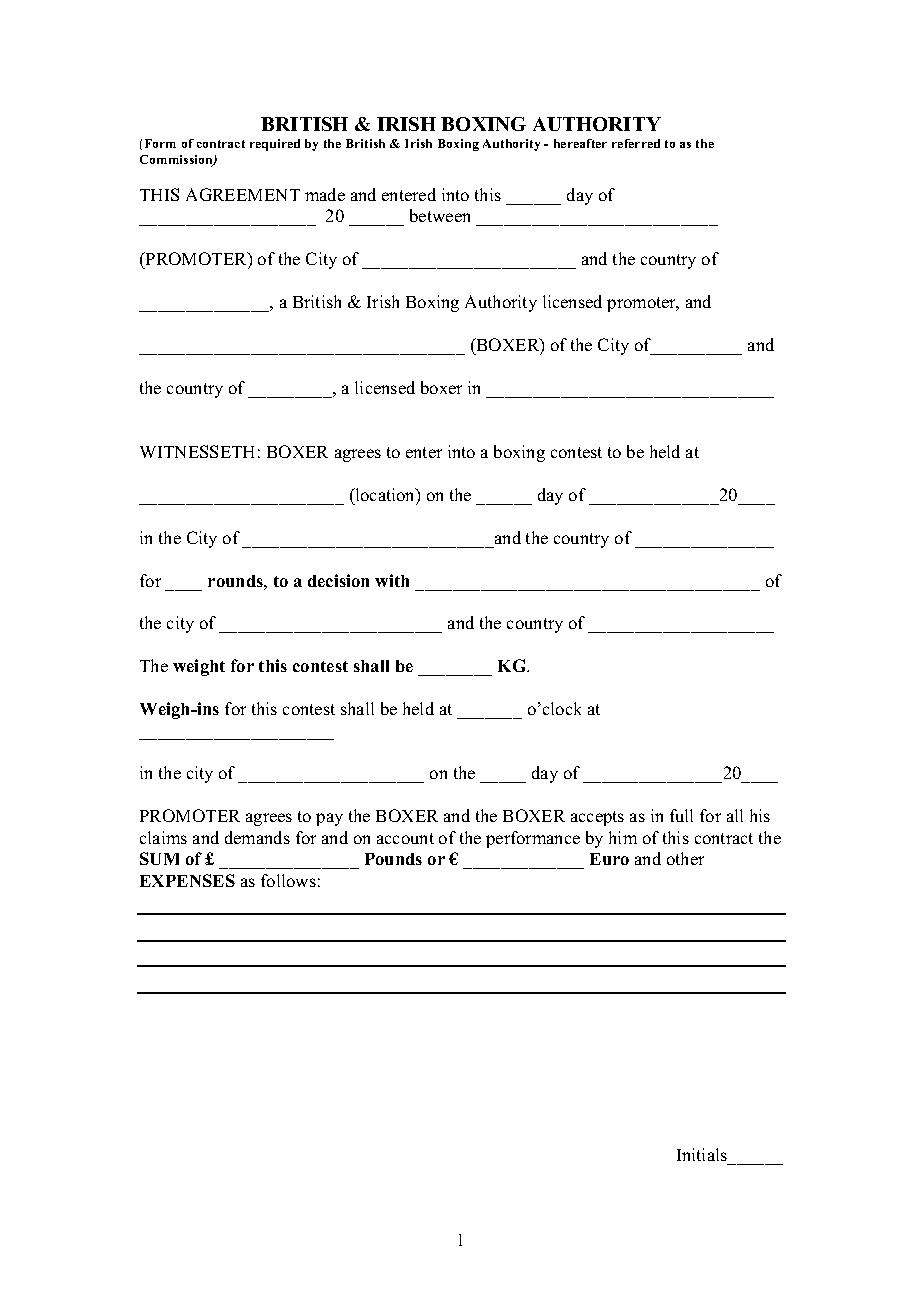 Image resolution: width=924 pixels, height=1308 pixels. Describe the element at coordinates (243, 194) in the screenshot. I see `AGREEMENT` at that location.
